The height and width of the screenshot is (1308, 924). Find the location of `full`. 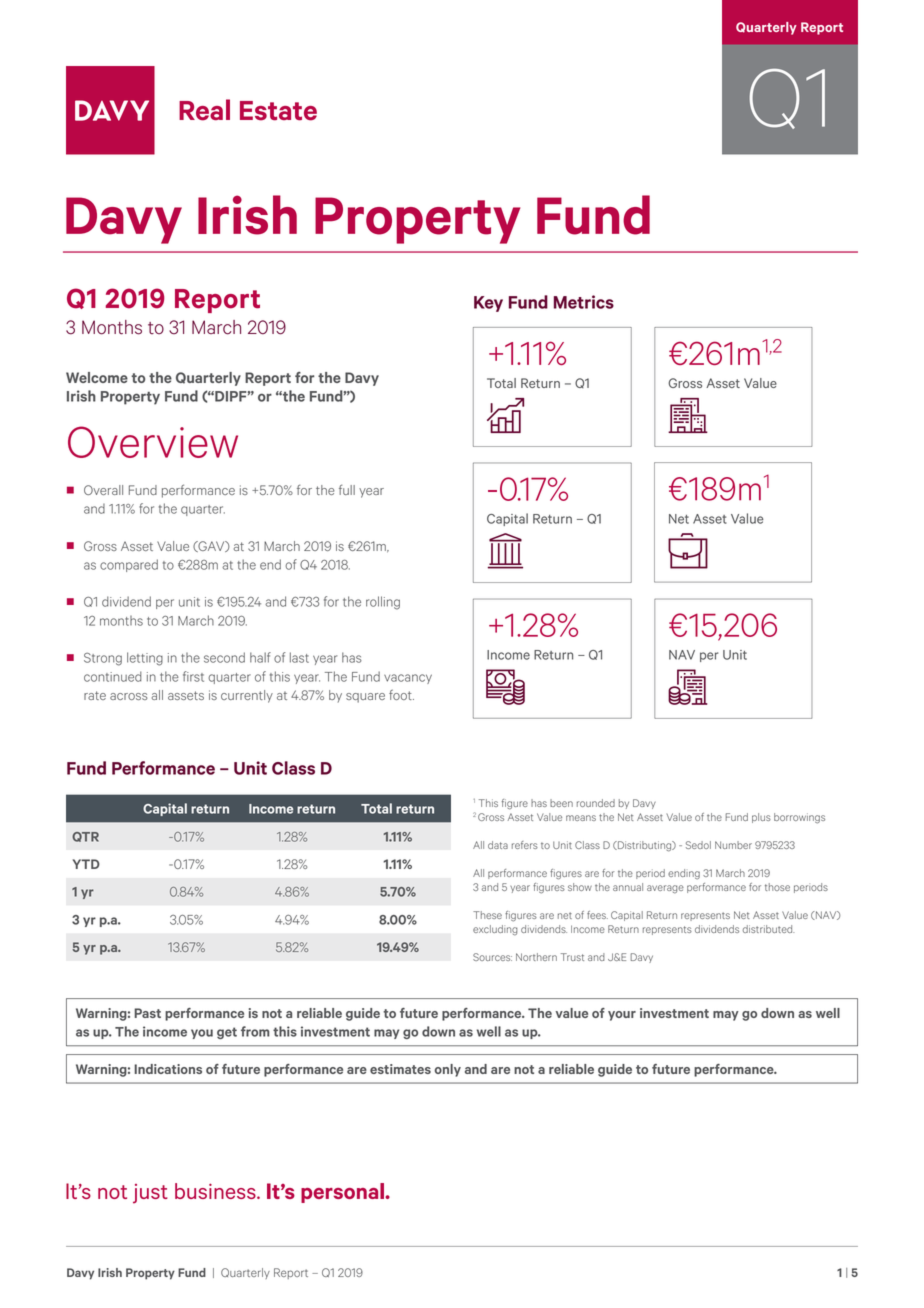

full is located at coordinates (347, 489).
